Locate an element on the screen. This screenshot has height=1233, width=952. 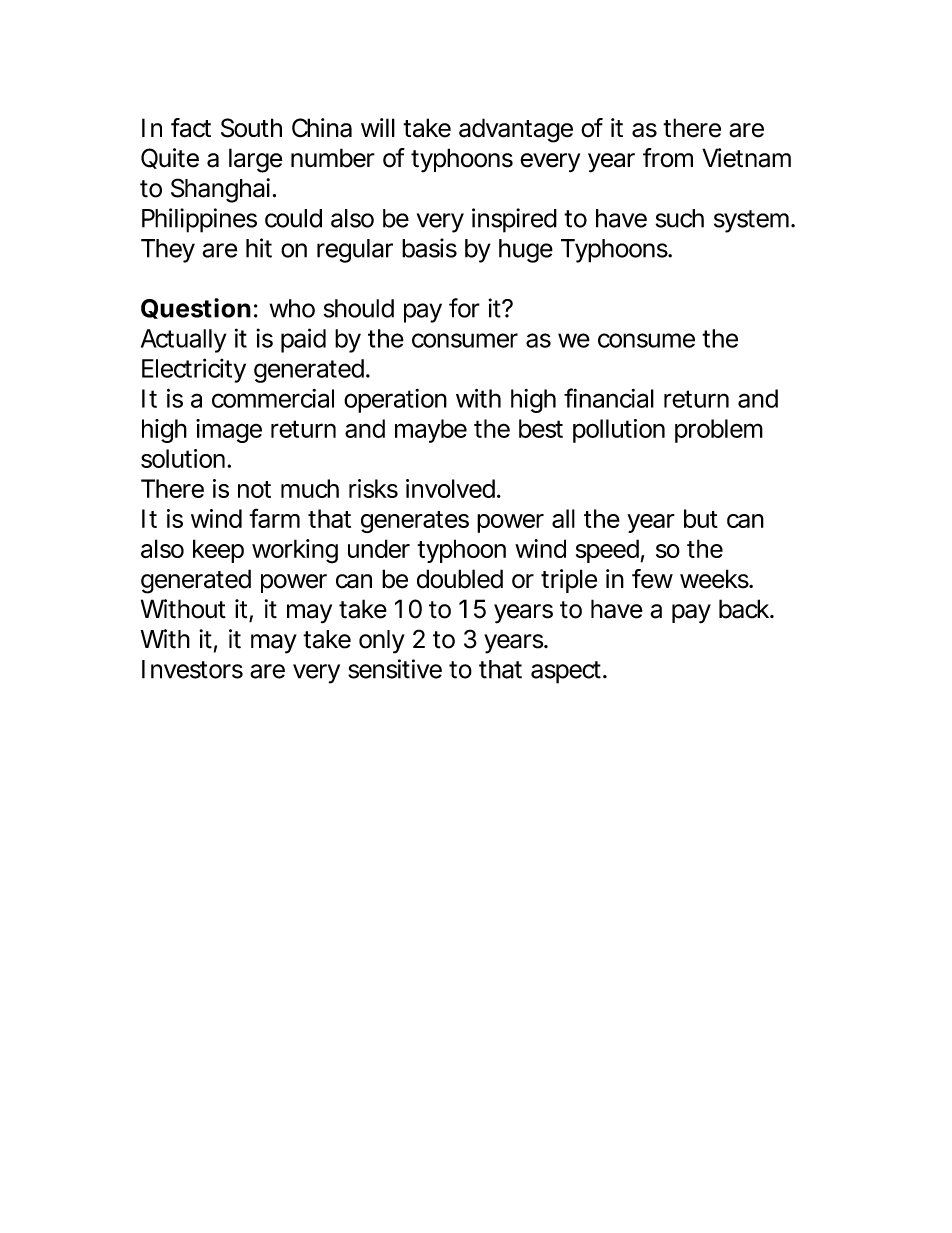
financial is located at coordinates (609, 398).
